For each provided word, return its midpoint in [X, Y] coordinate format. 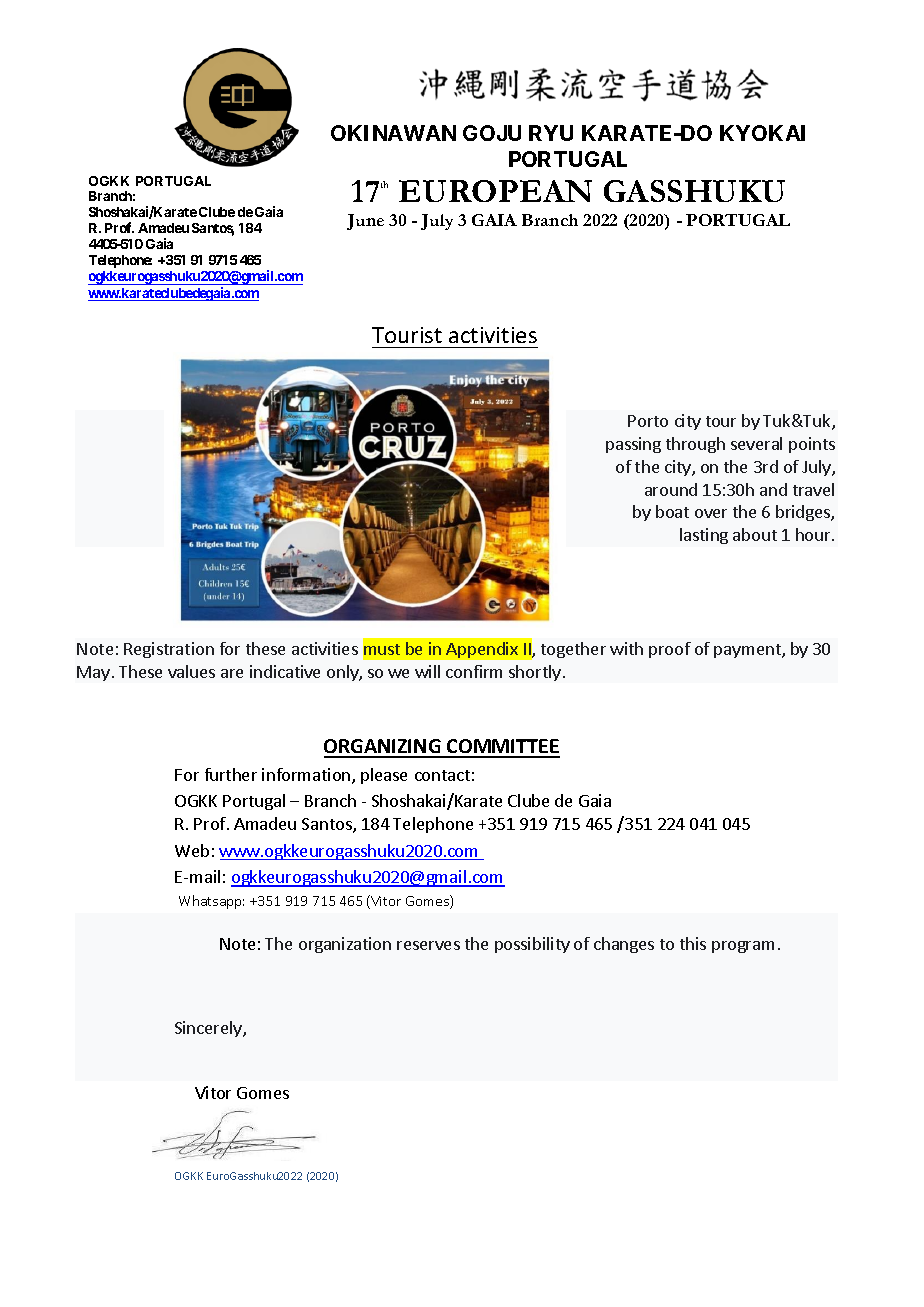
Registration [169, 650]
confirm [474, 671]
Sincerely [209, 1029]
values [191, 671]
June [365, 222]
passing [633, 445]
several [756, 443]
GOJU [492, 133]
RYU [551, 133]
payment [748, 651]
